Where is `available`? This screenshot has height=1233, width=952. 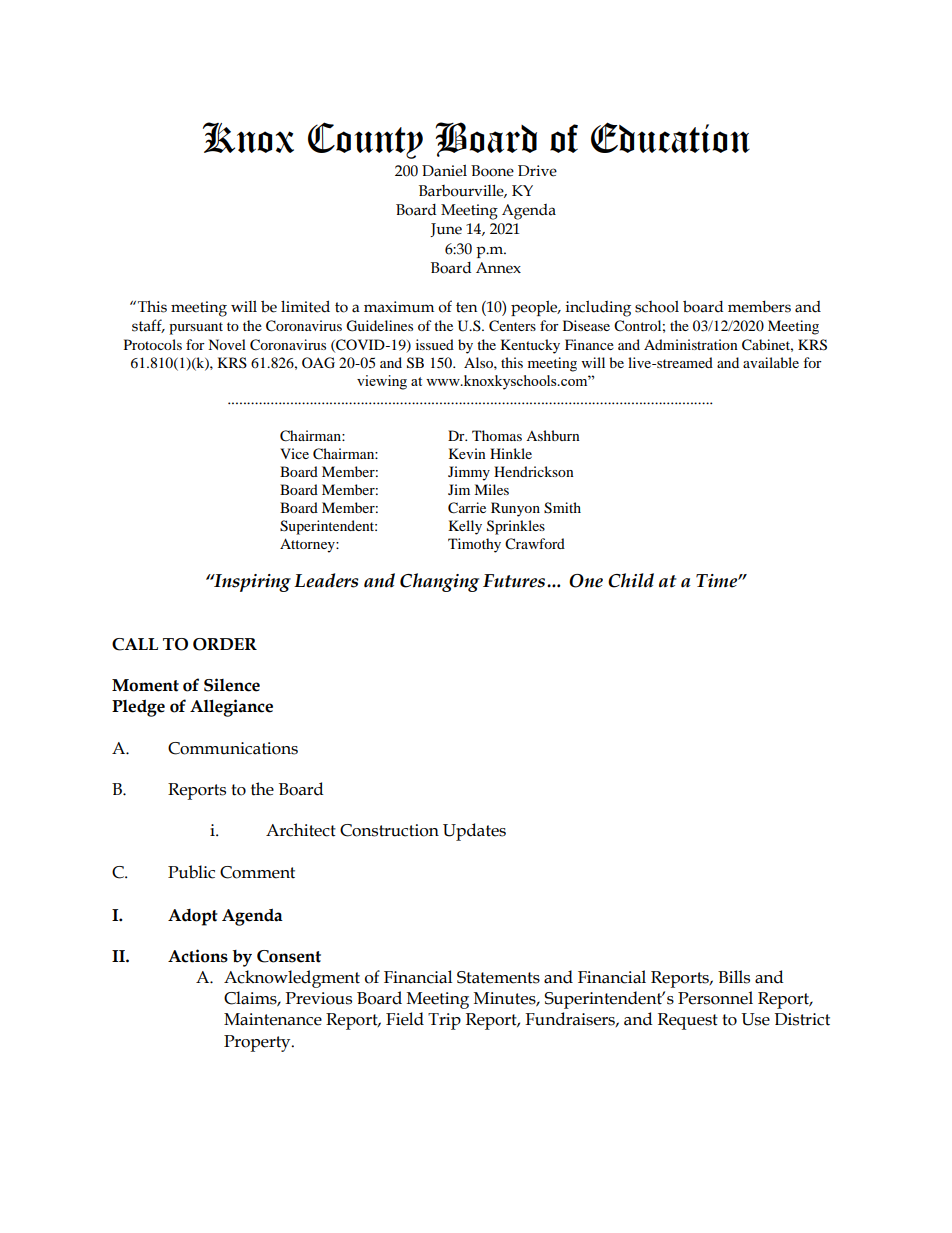 available is located at coordinates (771, 362).
